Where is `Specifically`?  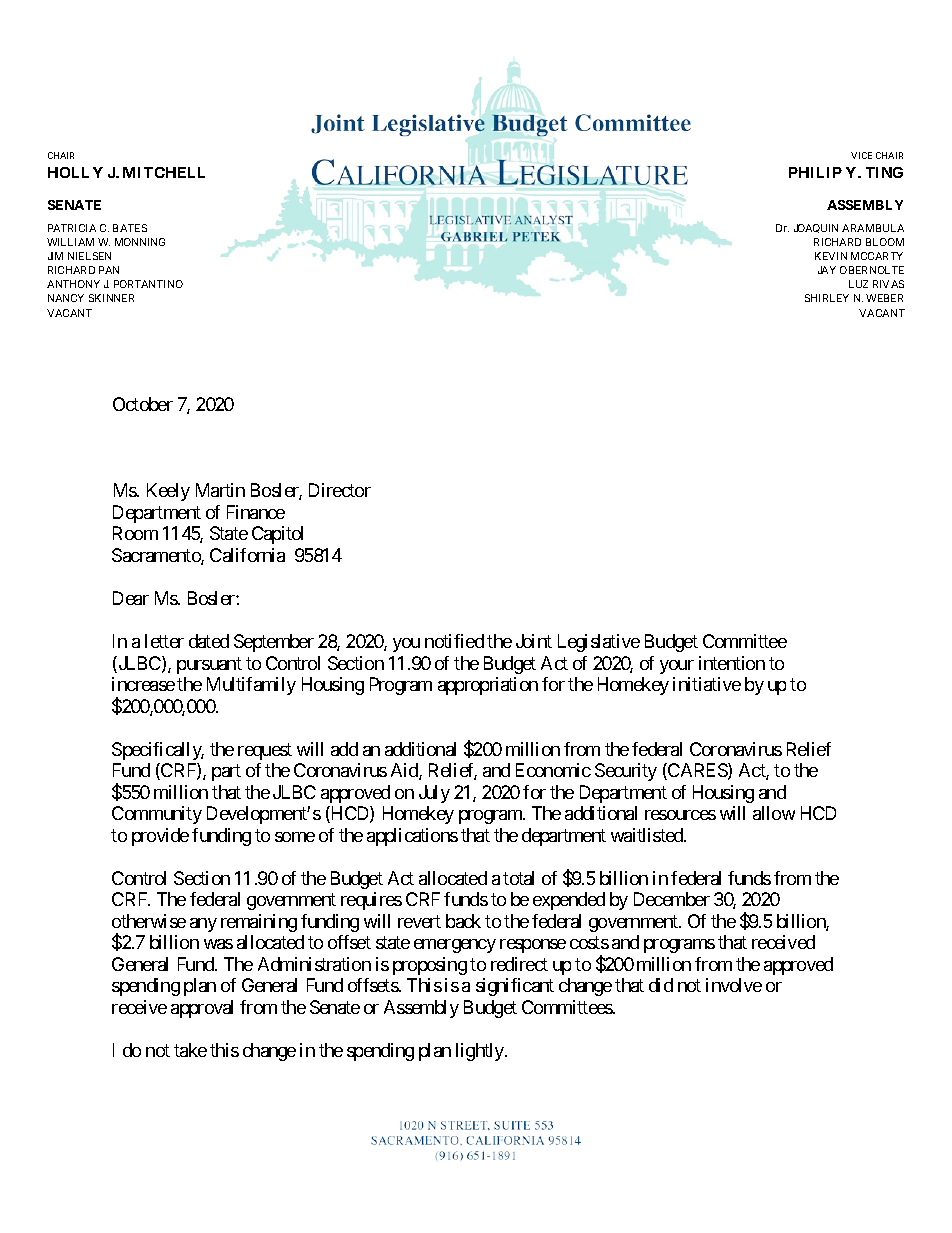
Specifically is located at coordinates (158, 751).
